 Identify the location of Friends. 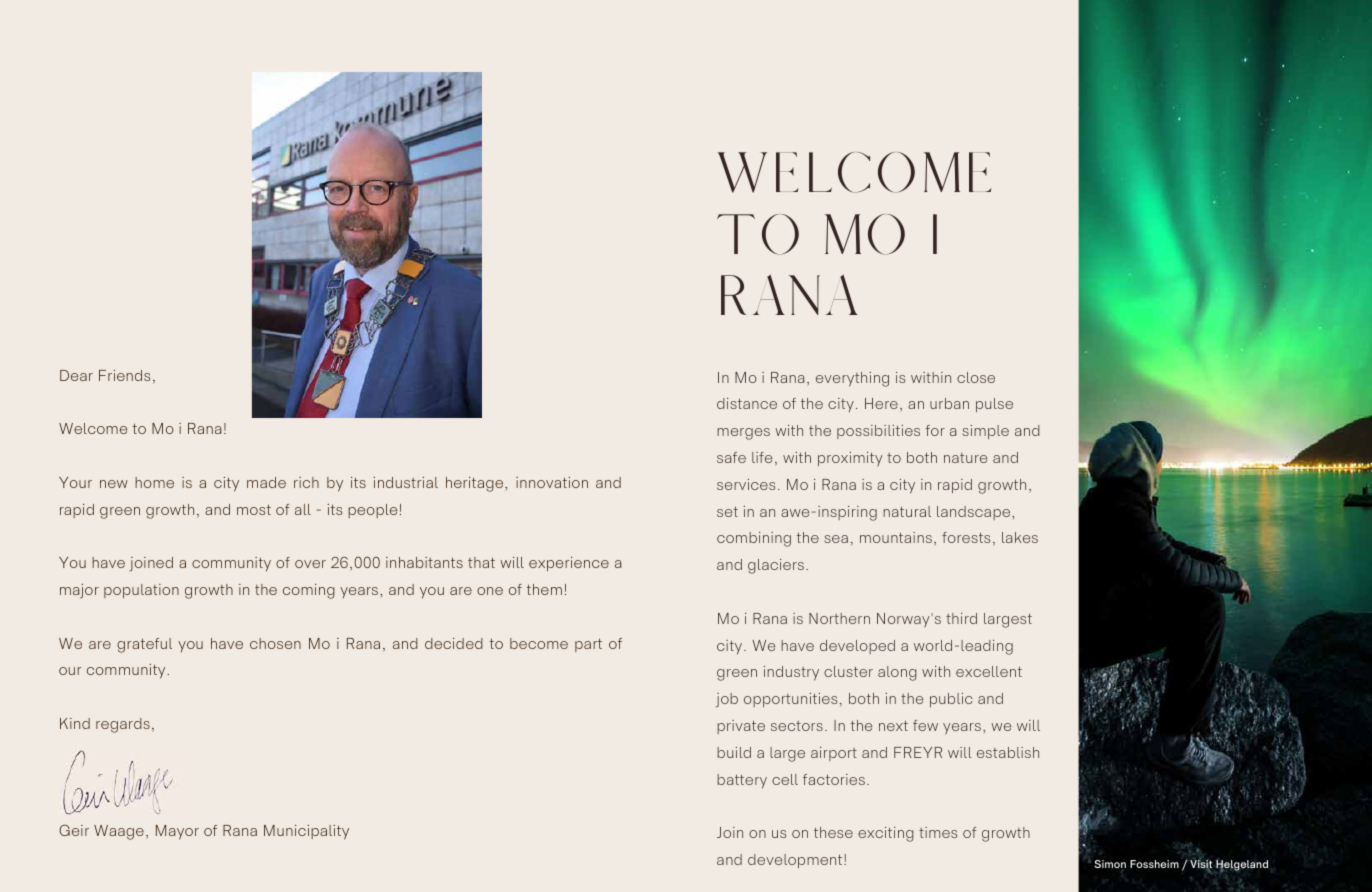
(124, 375).
